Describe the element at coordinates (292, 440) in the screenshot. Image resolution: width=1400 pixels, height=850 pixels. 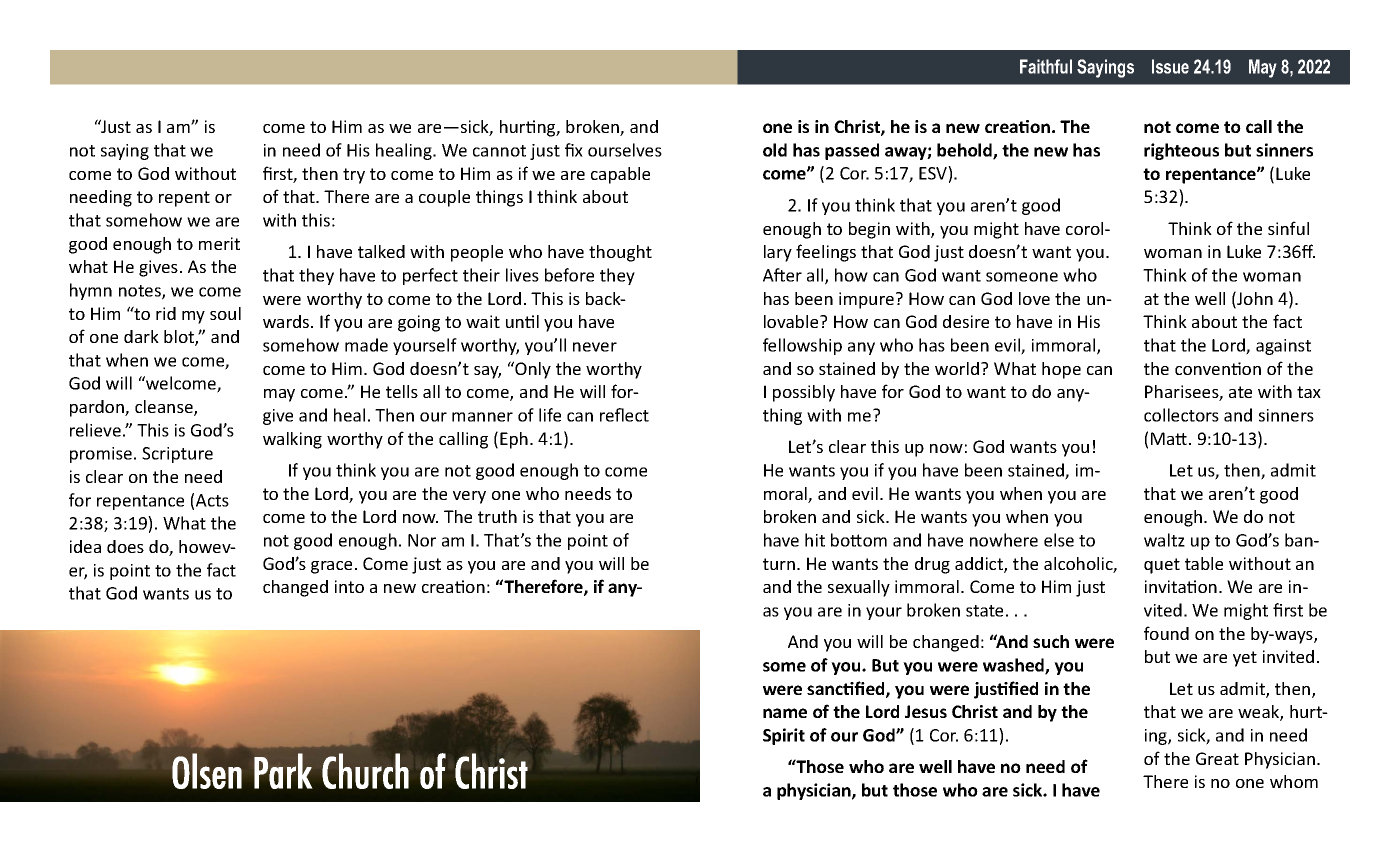
I see `walking` at that location.
